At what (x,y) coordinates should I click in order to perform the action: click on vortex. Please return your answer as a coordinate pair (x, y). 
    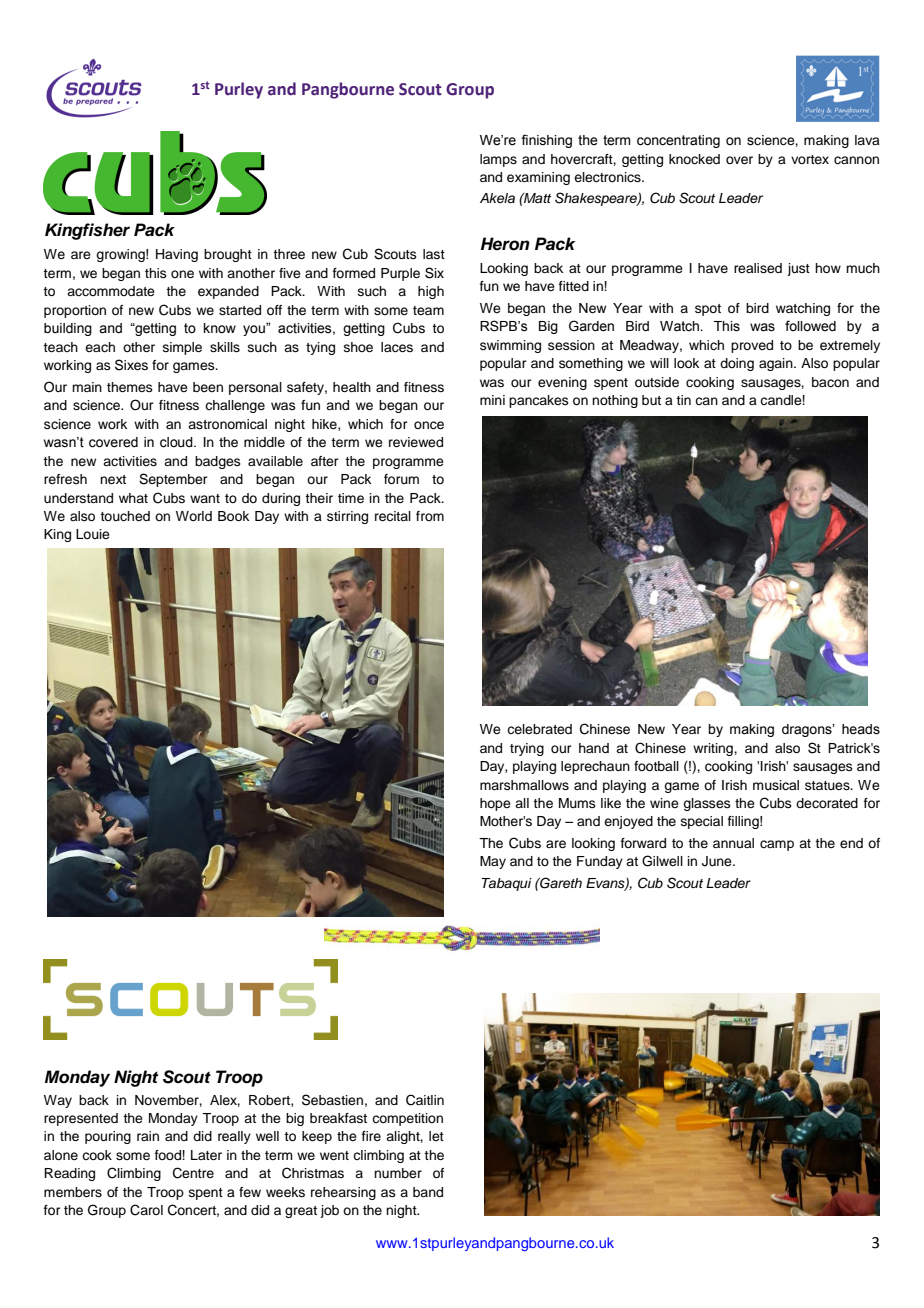
    Looking at the image, I should click on (810, 159).
